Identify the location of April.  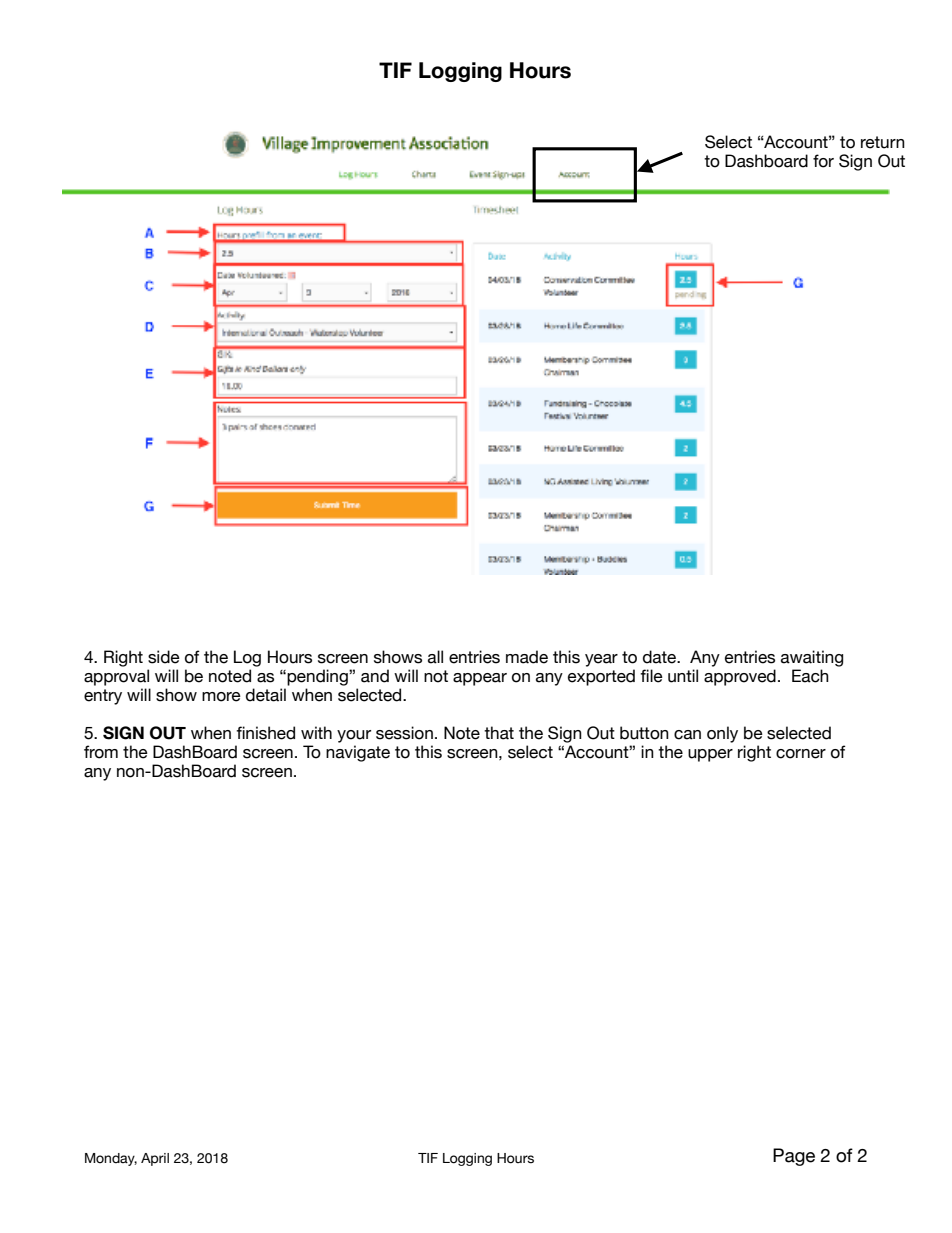
(155, 1159).
